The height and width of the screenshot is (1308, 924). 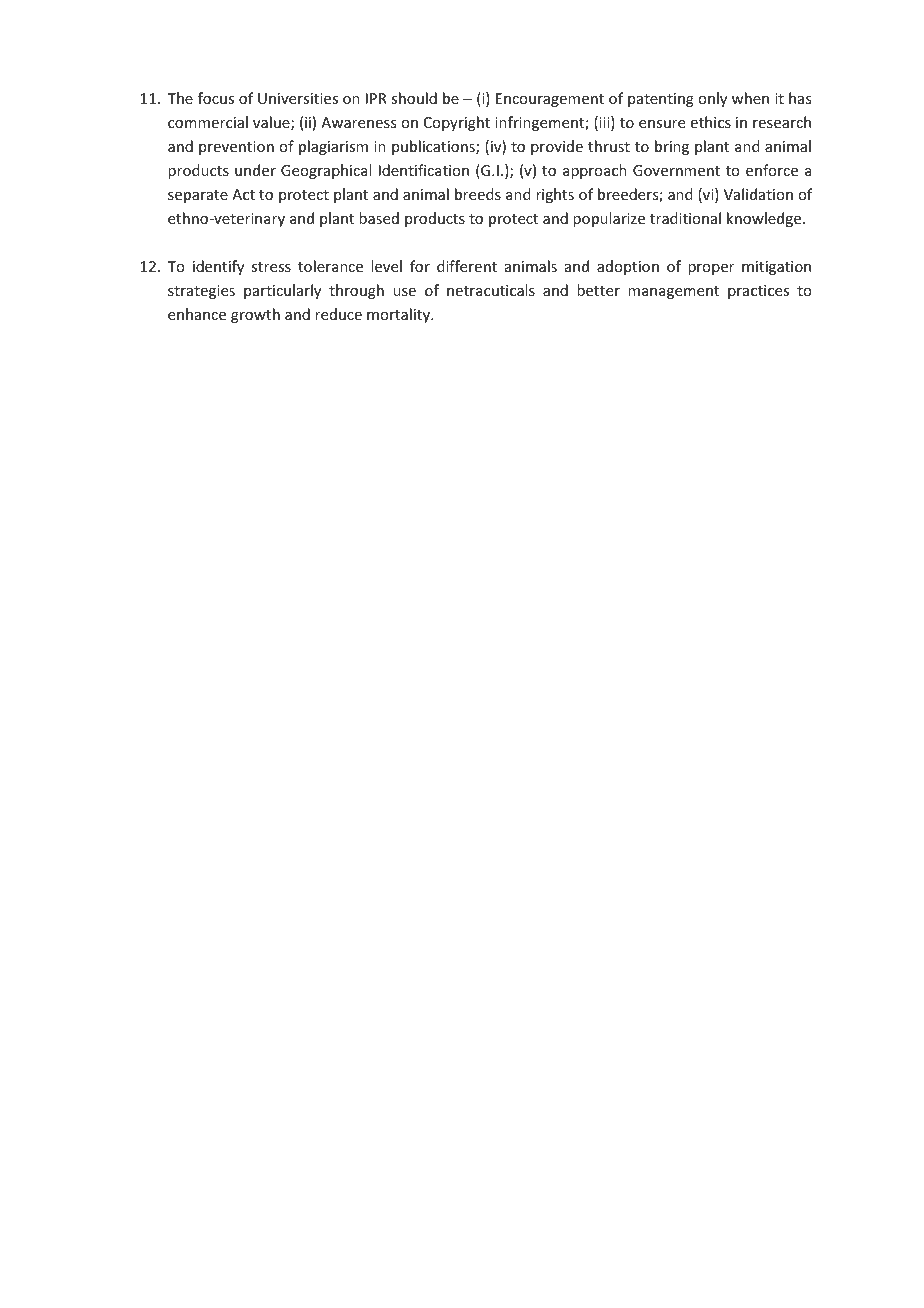 What do you see at coordinates (255, 315) in the screenshot?
I see `growth` at bounding box center [255, 315].
